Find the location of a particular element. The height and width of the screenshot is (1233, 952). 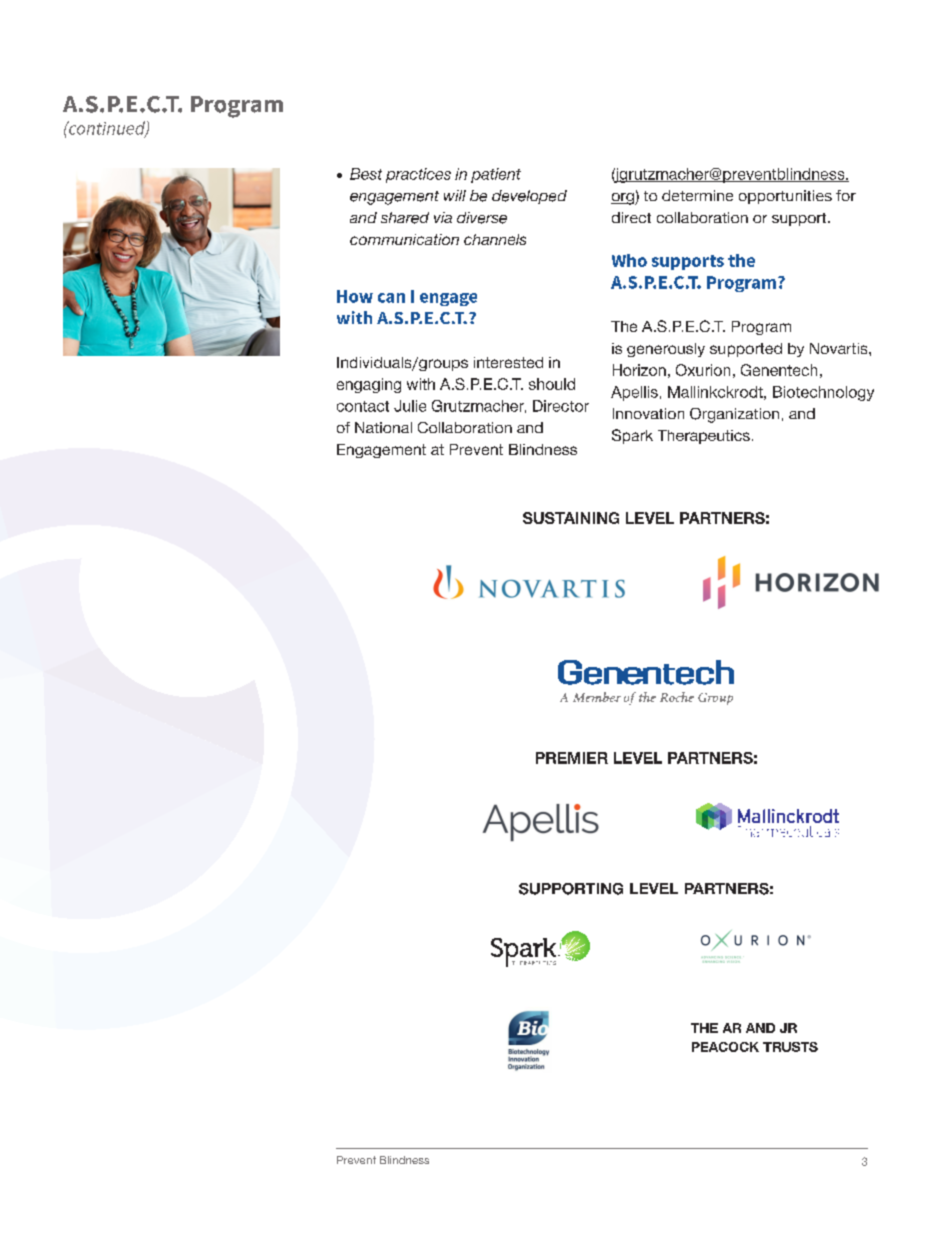

shared is located at coordinates (405, 218).
